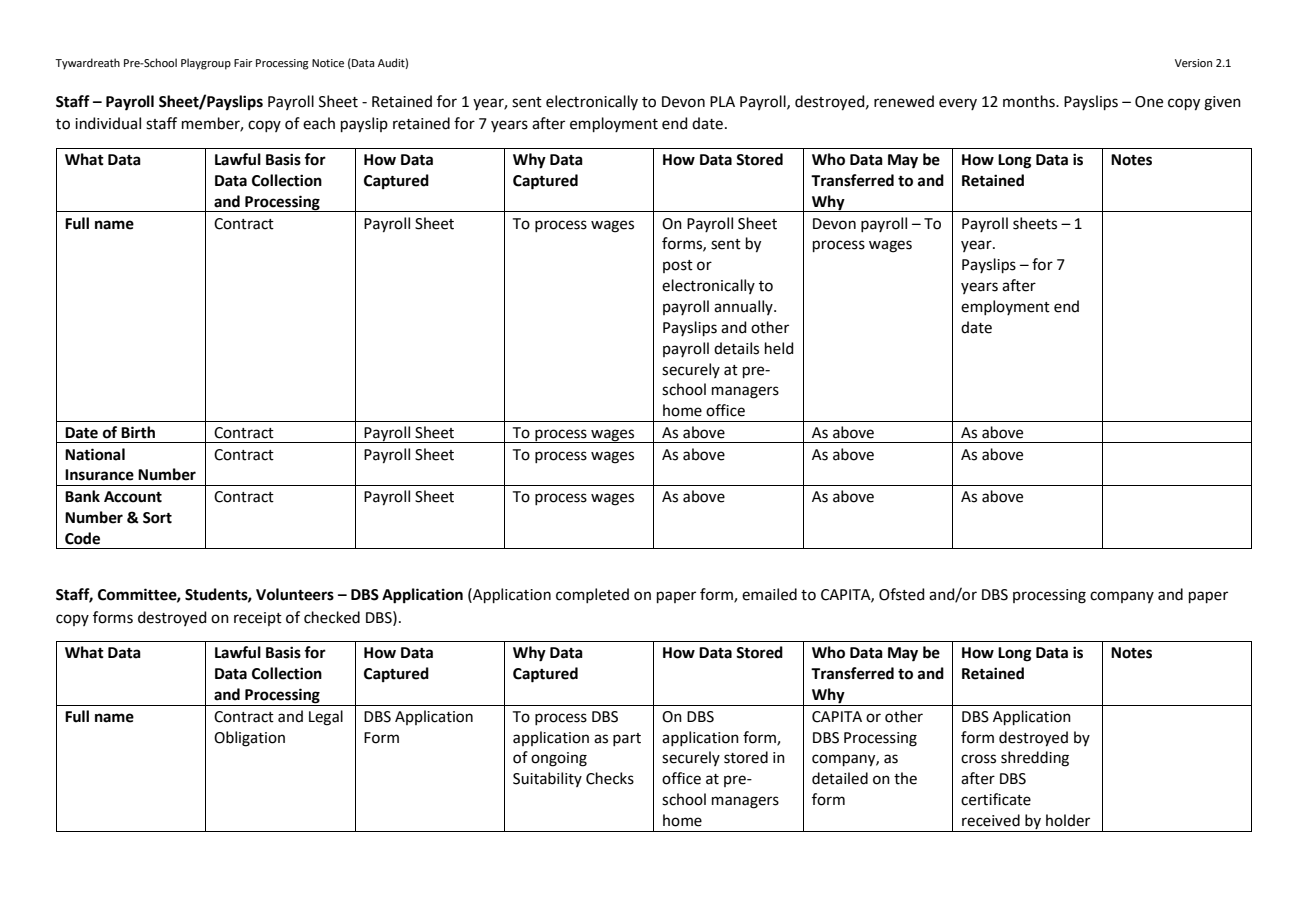 The image size is (1308, 924). Describe the element at coordinates (249, 739) in the page. I see `Obligation` at that location.
